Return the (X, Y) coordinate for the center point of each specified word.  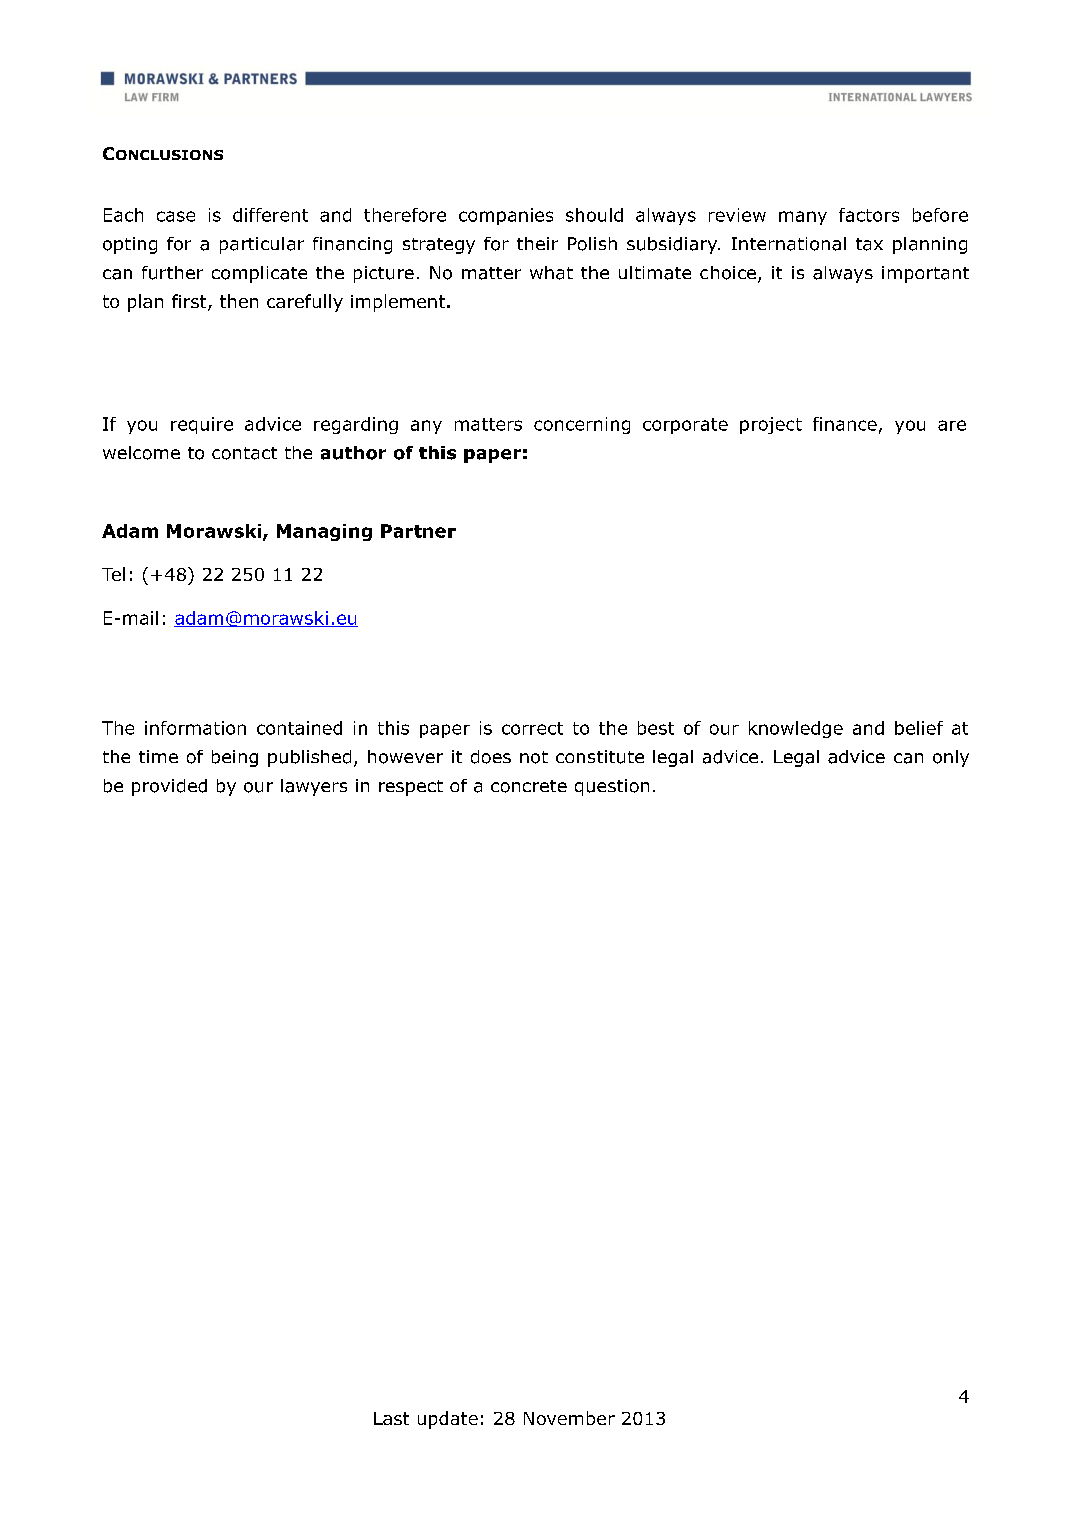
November (569, 1418)
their (537, 243)
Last (391, 1418)
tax (869, 244)
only (951, 758)
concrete (529, 786)
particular (262, 245)
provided (169, 787)
